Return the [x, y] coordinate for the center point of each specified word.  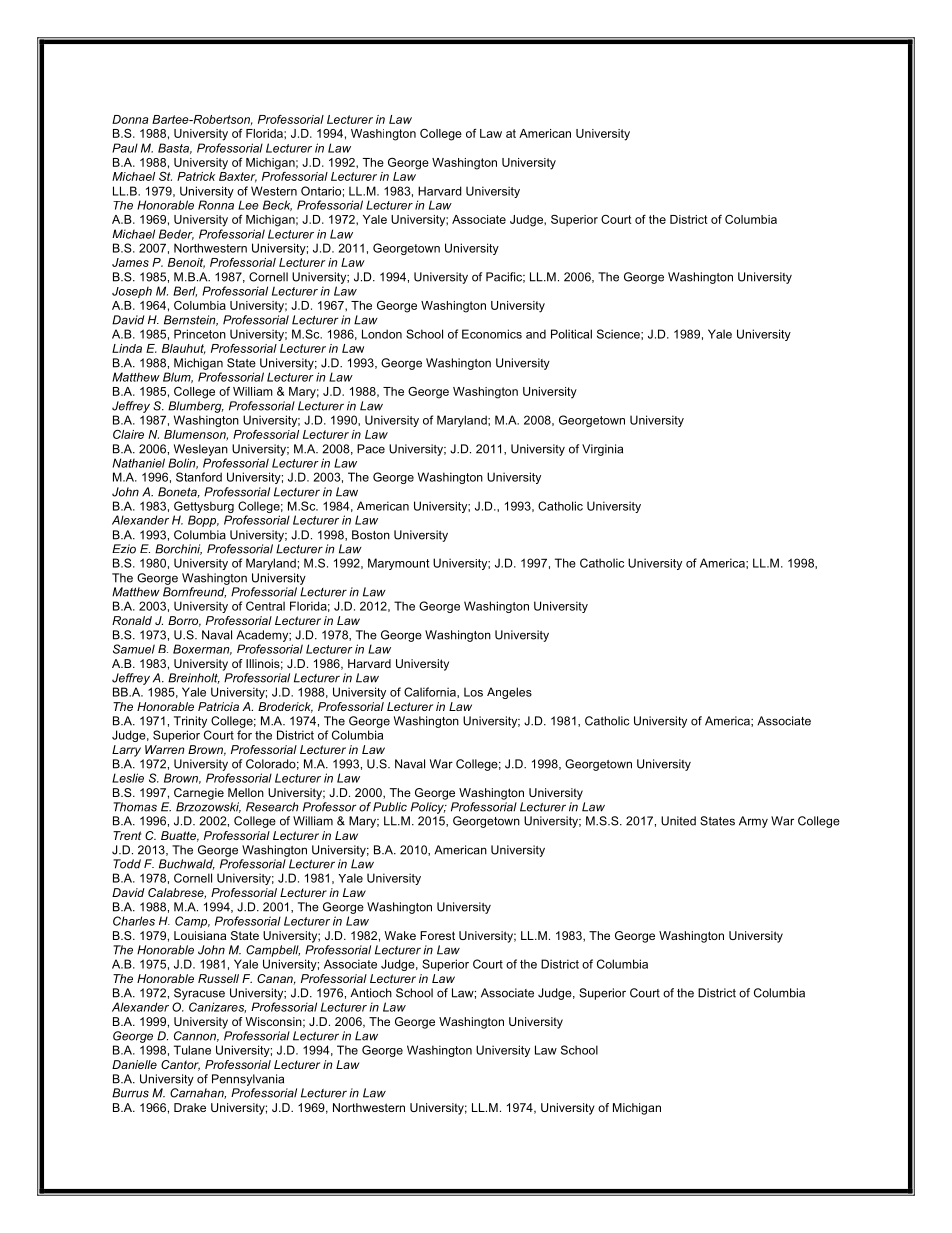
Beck [277, 205]
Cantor [180, 1065]
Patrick [196, 176]
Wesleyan [201, 450]
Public [390, 807]
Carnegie [199, 794]
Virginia [602, 450]
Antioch [371, 993]
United [678, 821]
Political [571, 334]
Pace [371, 449]
